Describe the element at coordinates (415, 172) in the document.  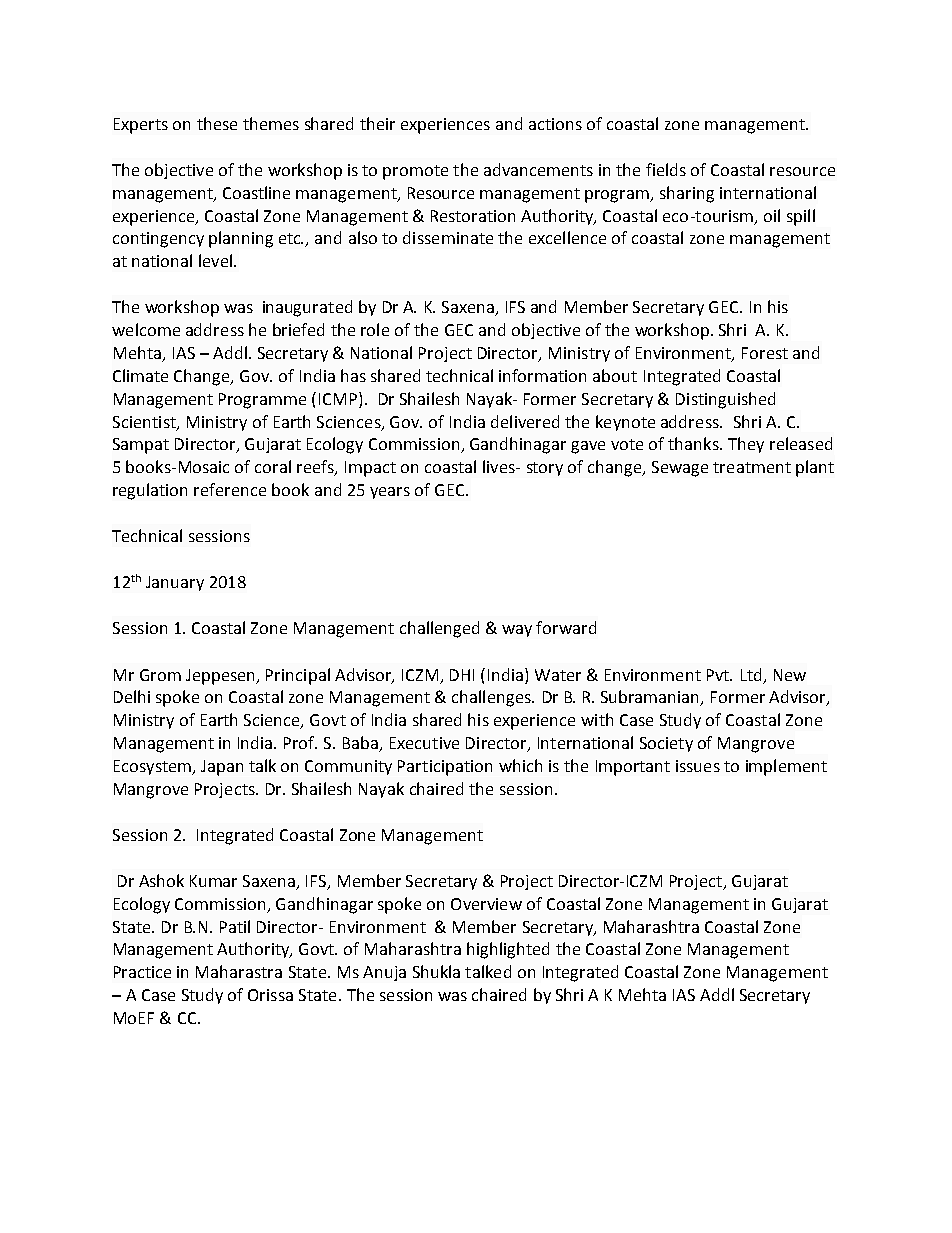
I see `promote` at that location.
